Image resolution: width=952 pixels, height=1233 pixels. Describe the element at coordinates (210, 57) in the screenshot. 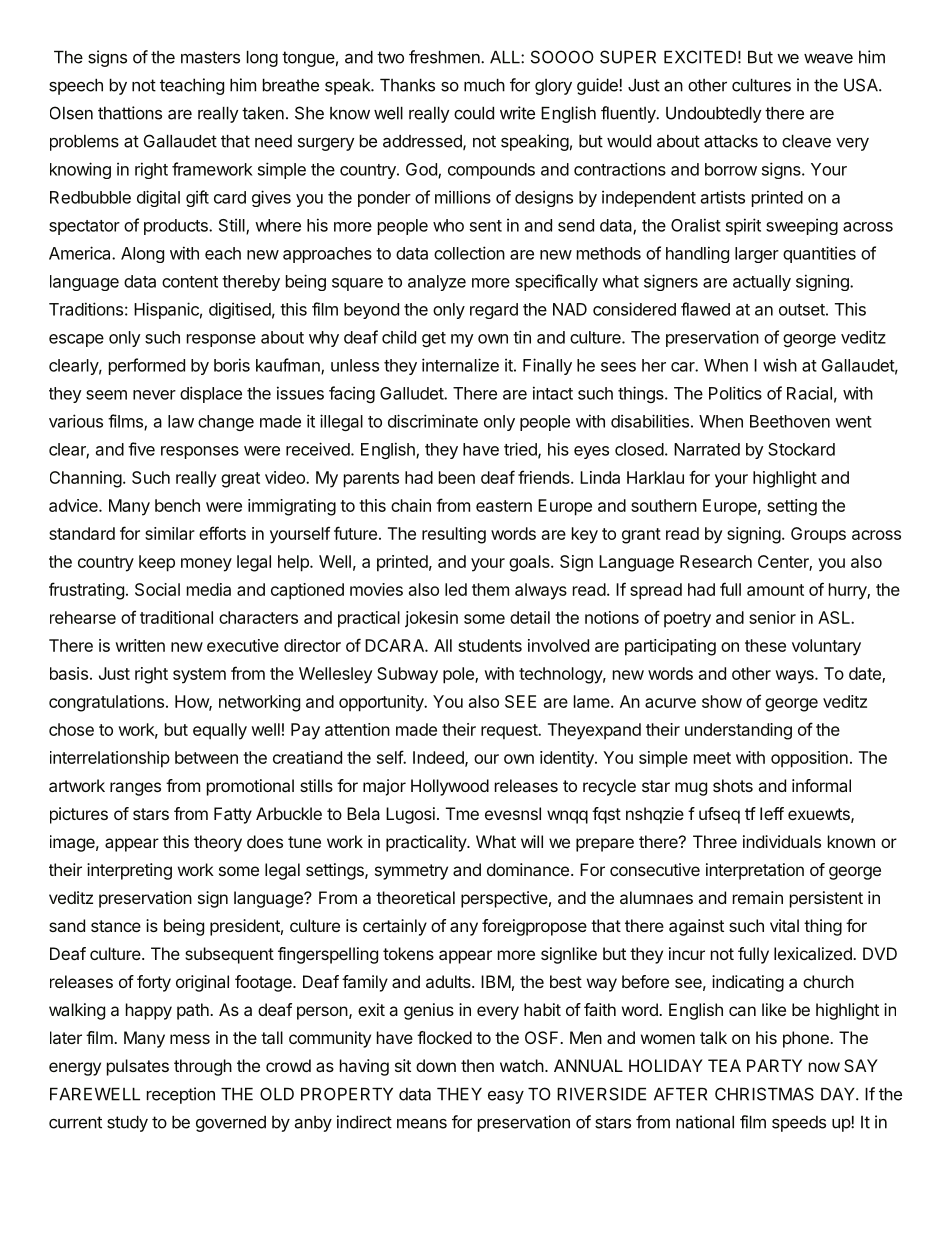

I see `masters` at that location.
